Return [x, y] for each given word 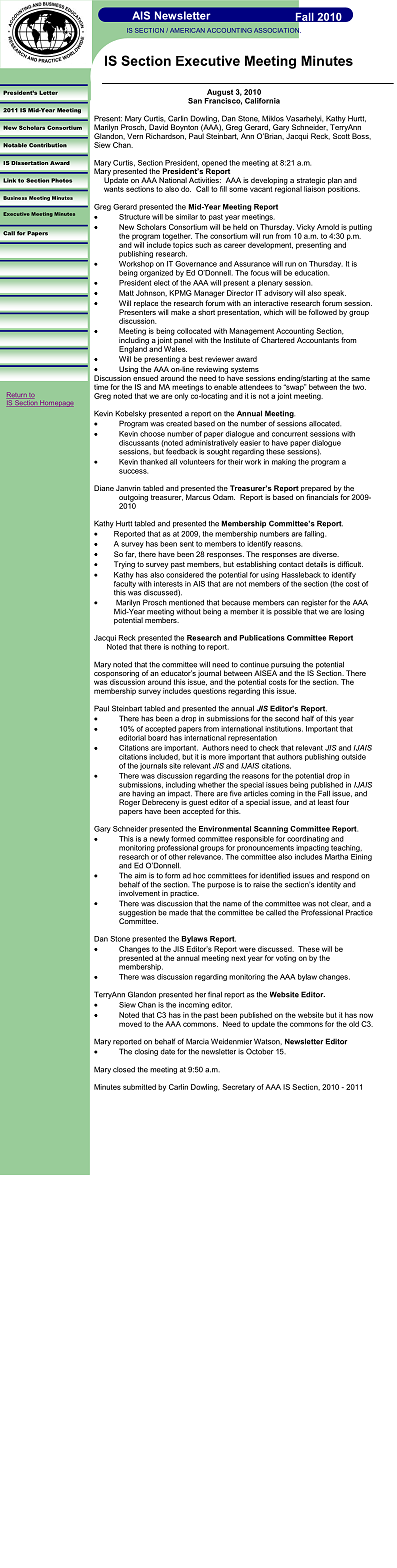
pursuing [285, 666]
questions [209, 691]
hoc [199, 876]
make [180, 312]
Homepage [55, 404]
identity [330, 884]
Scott [341, 135]
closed [124, 1070]
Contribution [48, 145]
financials [323, 496]
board [157, 738]
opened [214, 164]
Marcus [198, 497]
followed [323, 312]
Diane [104, 488]
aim [140, 876]
